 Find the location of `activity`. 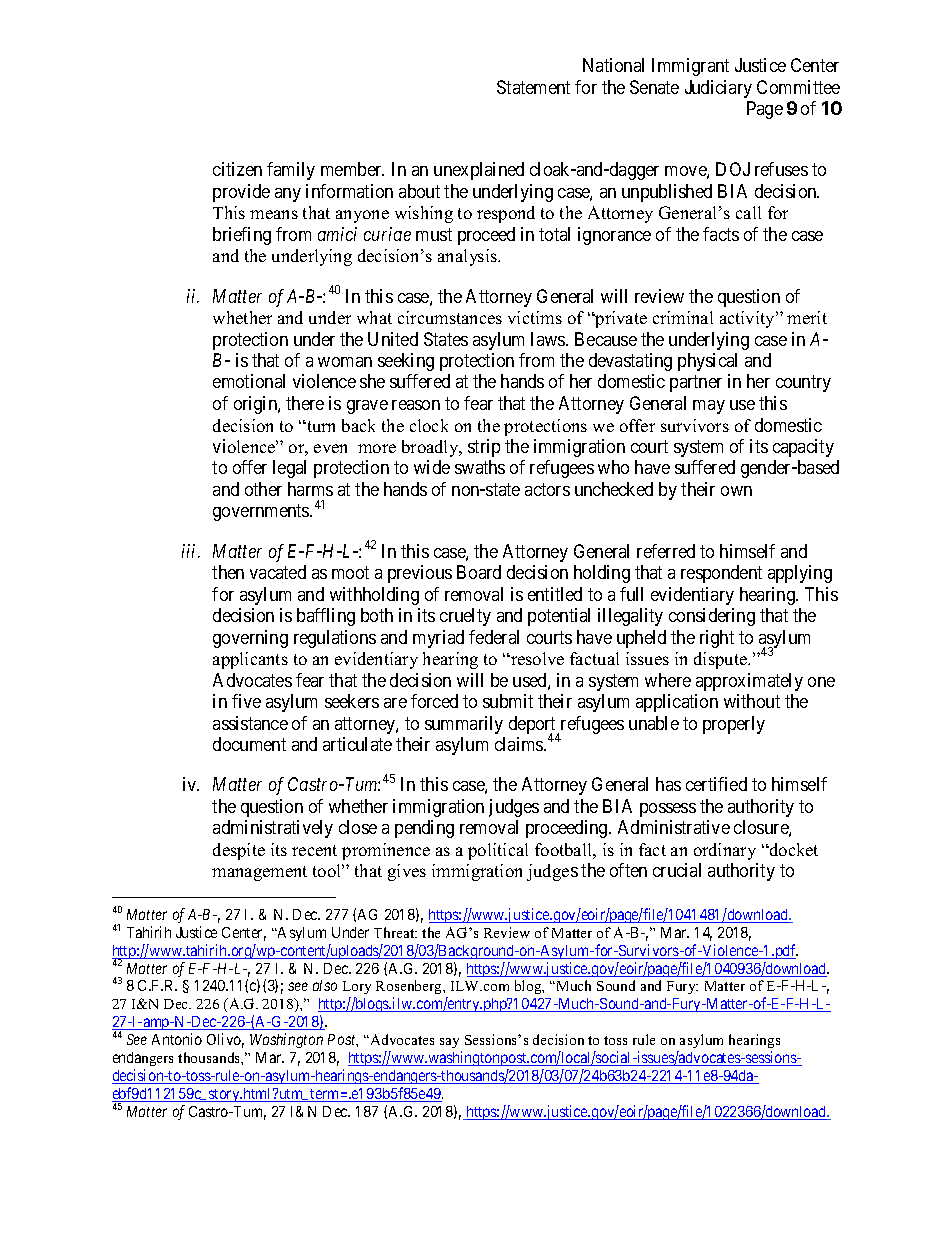

activity is located at coordinates (749, 319).
